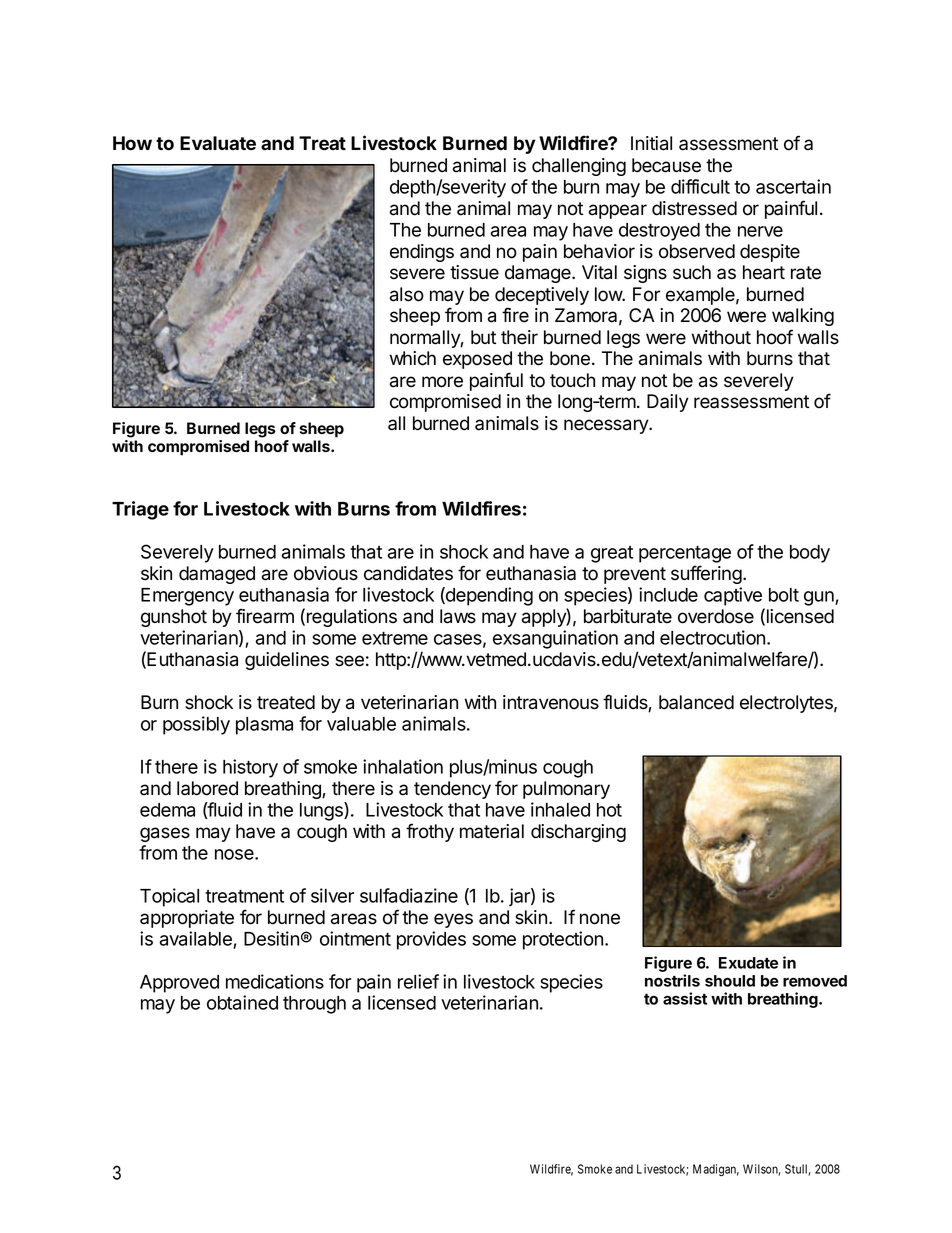 The image size is (952, 1233). What do you see at coordinates (700, 186) in the screenshot?
I see `difficult` at bounding box center [700, 186].
